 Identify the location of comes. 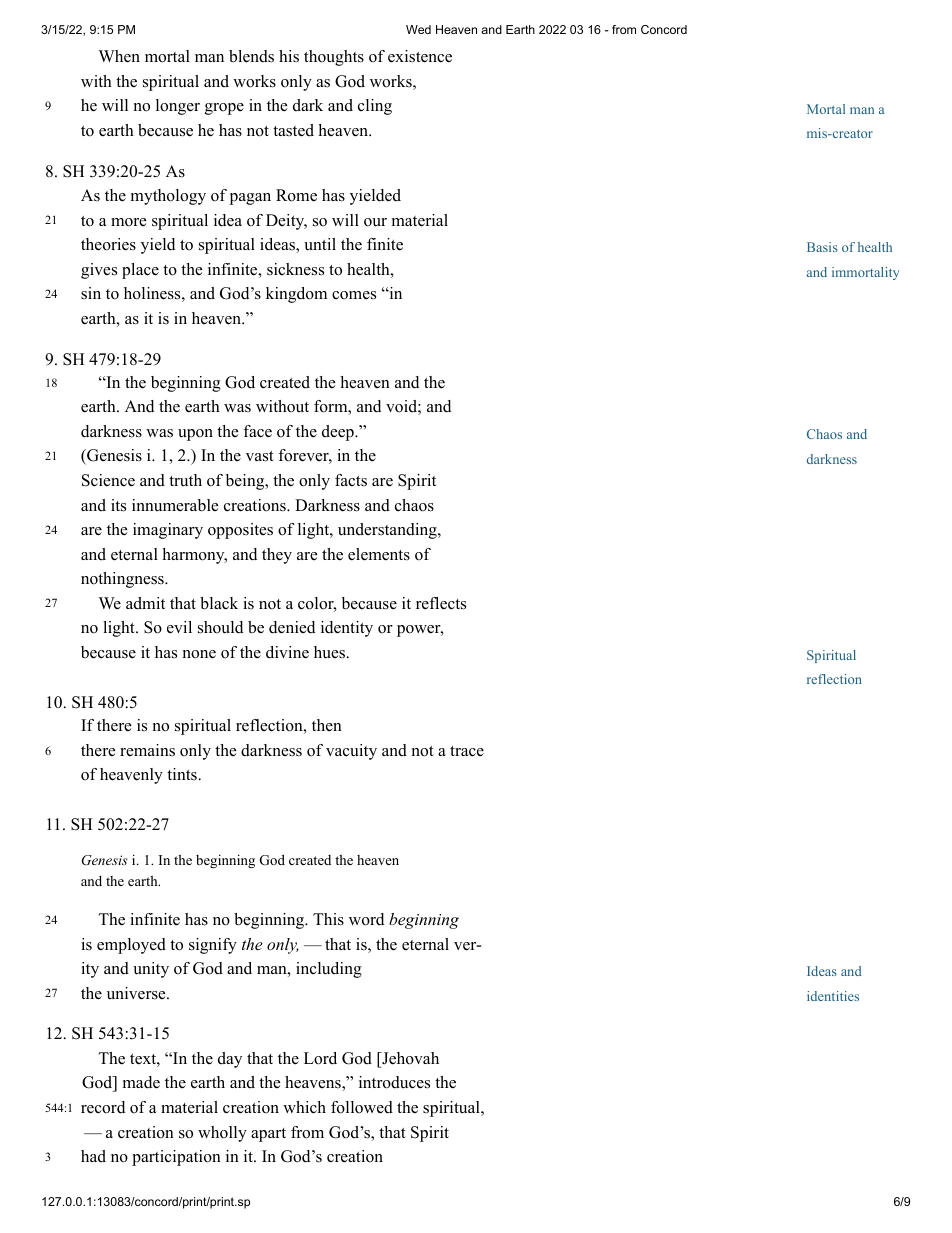
(354, 295).
